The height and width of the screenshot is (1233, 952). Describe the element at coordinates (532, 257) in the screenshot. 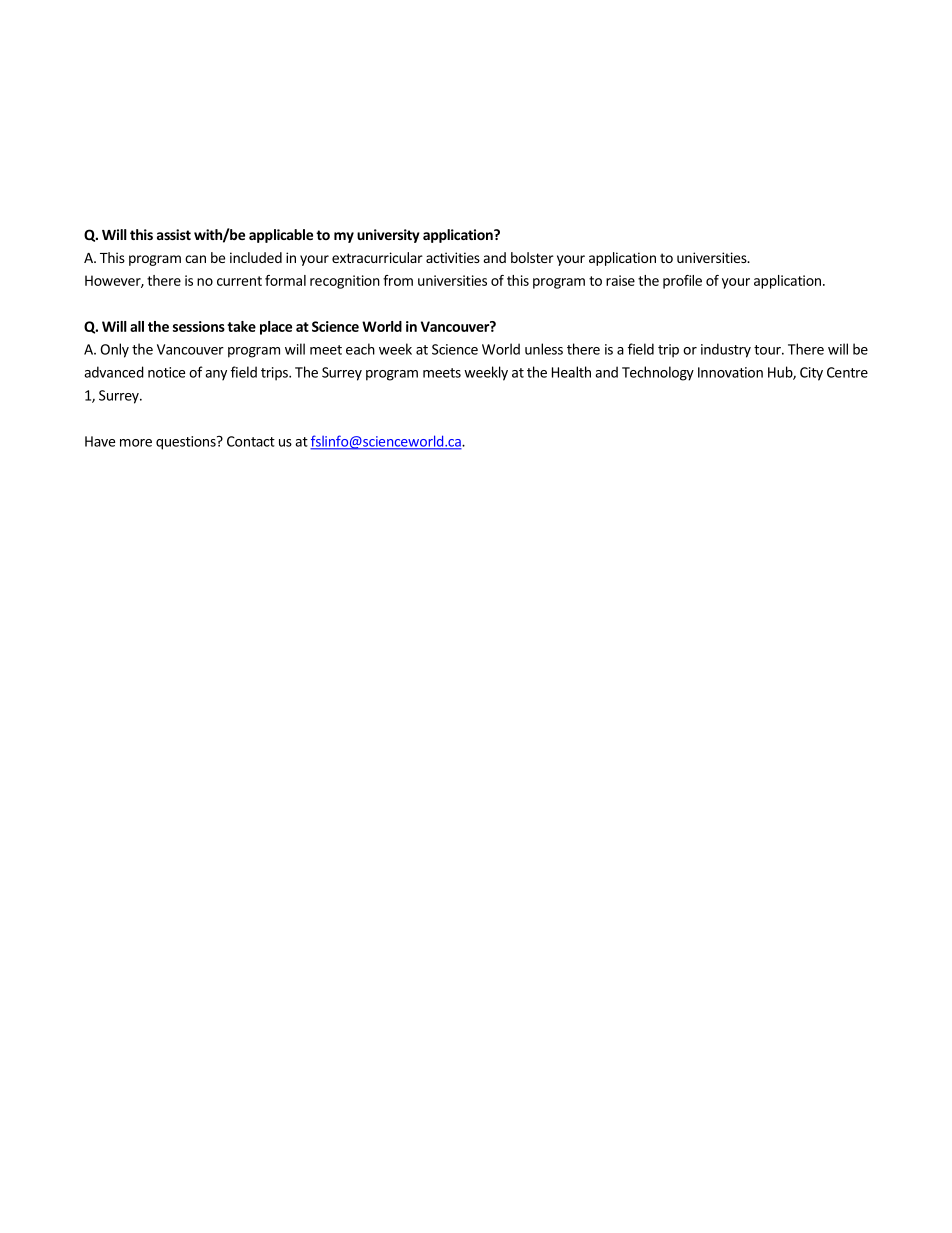

I see `bolster` at that location.
